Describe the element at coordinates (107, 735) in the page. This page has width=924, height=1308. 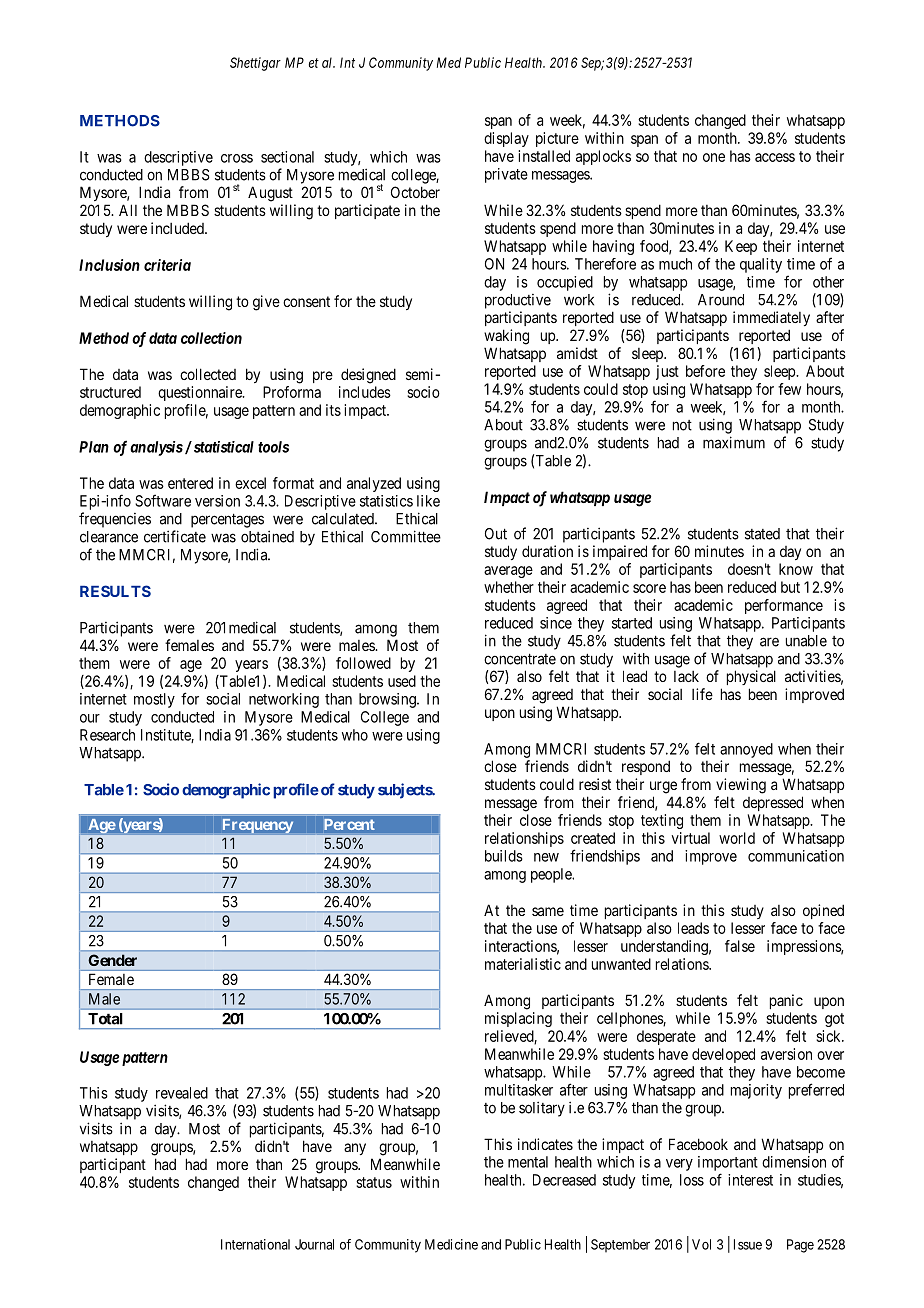
I see `Research` at that location.
